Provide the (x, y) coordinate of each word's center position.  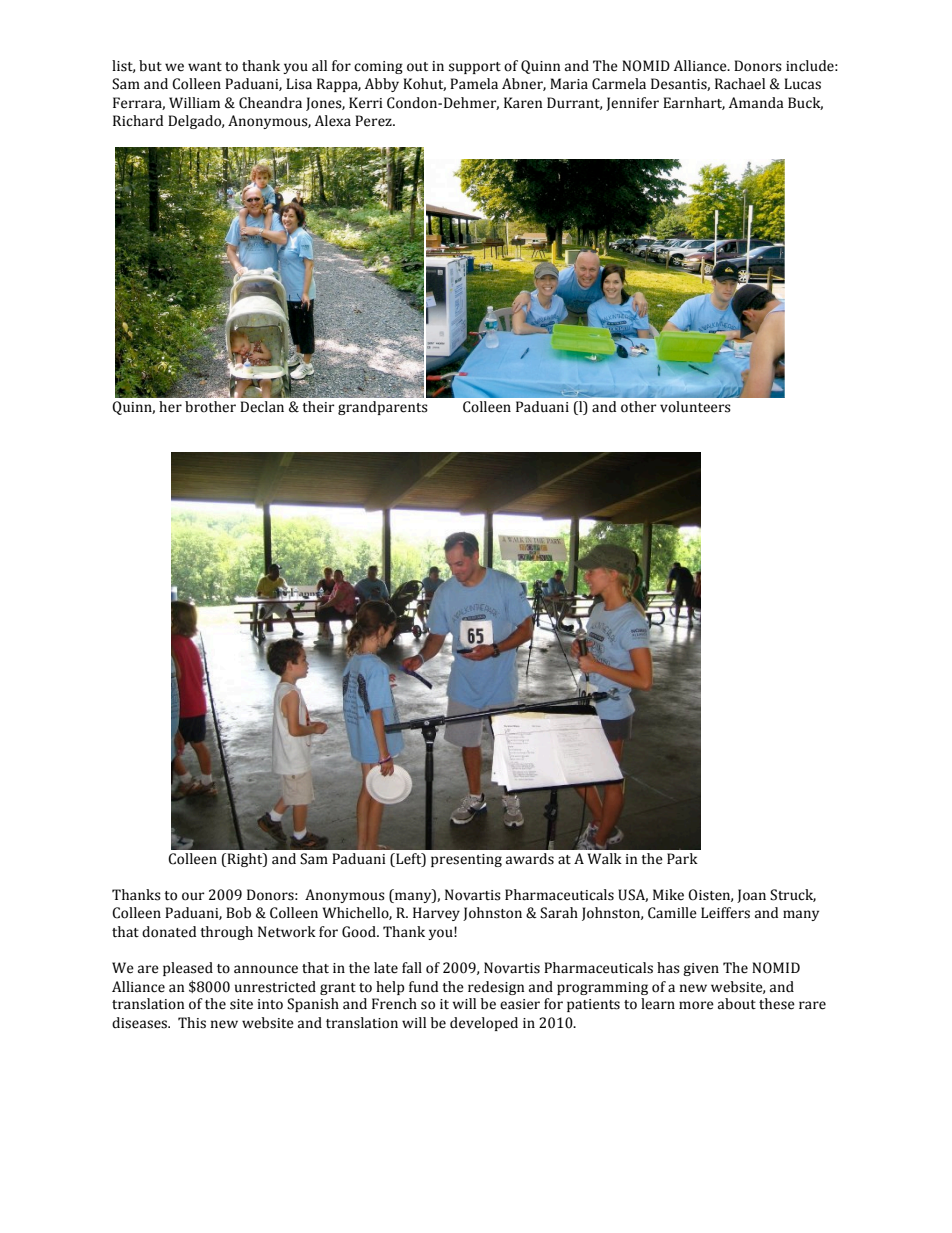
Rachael (740, 84)
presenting (466, 860)
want (205, 67)
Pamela (474, 84)
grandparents (383, 408)
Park (682, 859)
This (192, 1023)
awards (530, 859)
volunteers (695, 407)
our (193, 896)
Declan (262, 407)
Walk (605, 859)
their (318, 407)
